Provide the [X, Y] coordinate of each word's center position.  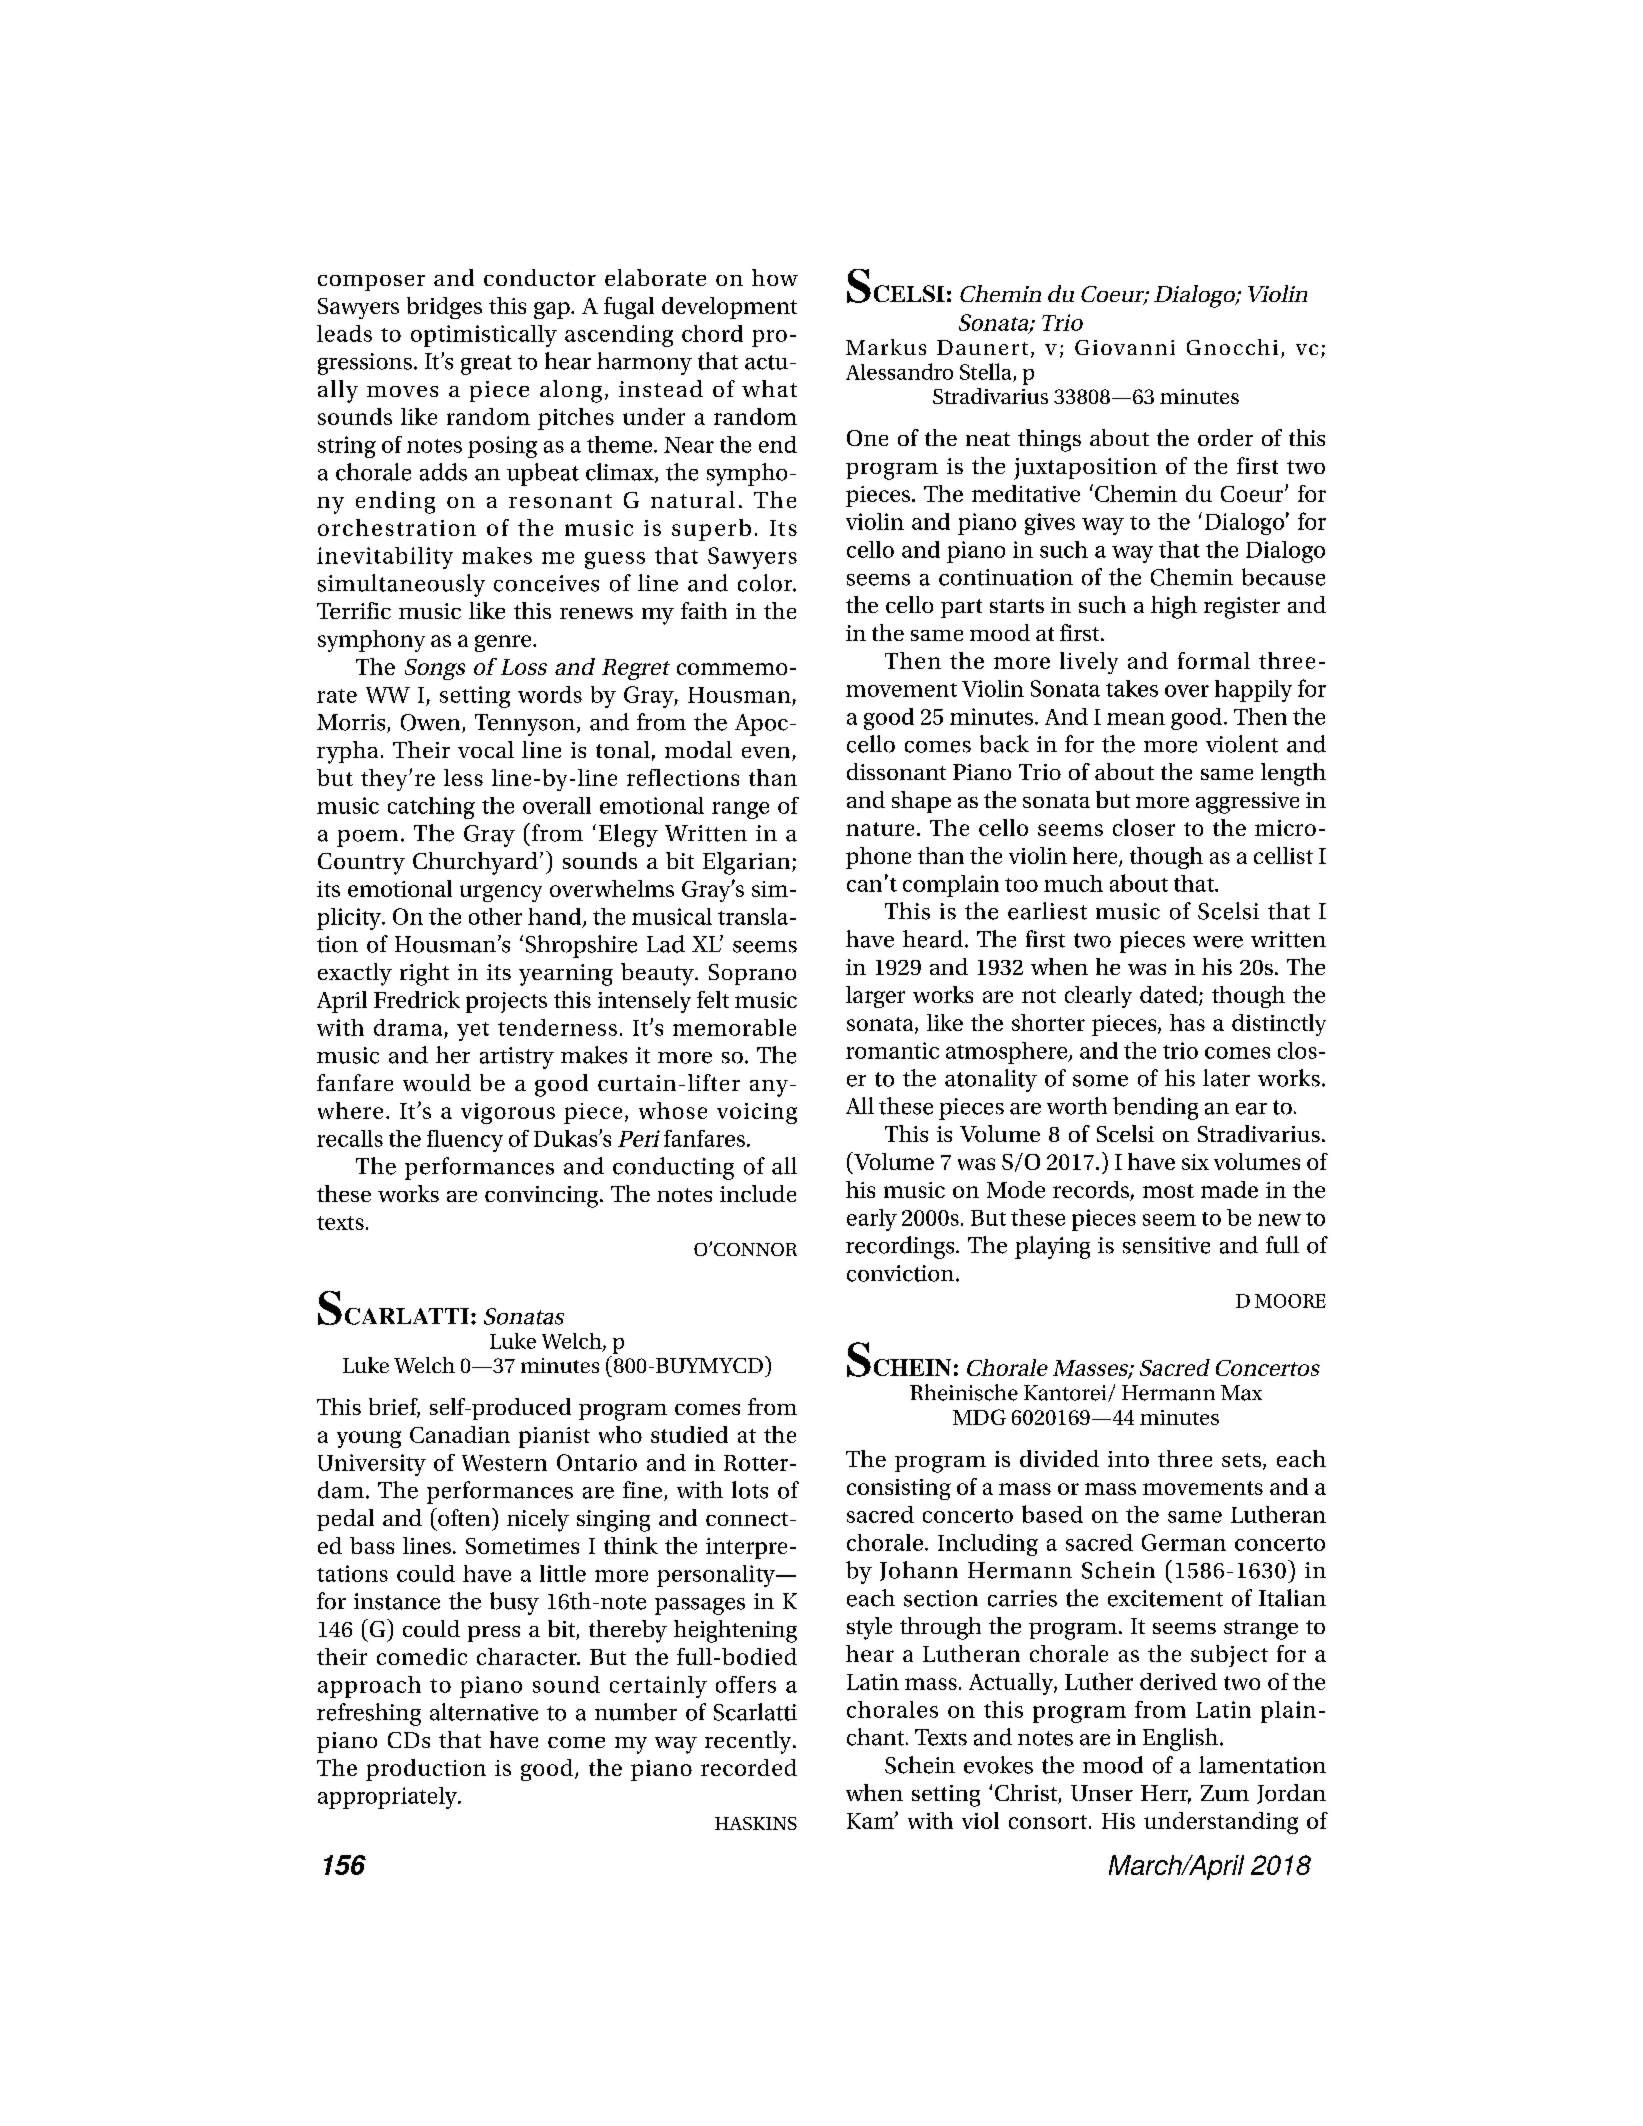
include [758, 1193]
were [1218, 942]
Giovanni [1125, 347]
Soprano [752, 974]
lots [750, 1490]
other [495, 916]
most [1168, 1191]
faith [704, 610]
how [775, 277]
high [1174, 607]
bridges [444, 308]
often [464, 1517]
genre [504, 643]
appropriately [388, 1798]
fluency [465, 1141]
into [1128, 1459]
